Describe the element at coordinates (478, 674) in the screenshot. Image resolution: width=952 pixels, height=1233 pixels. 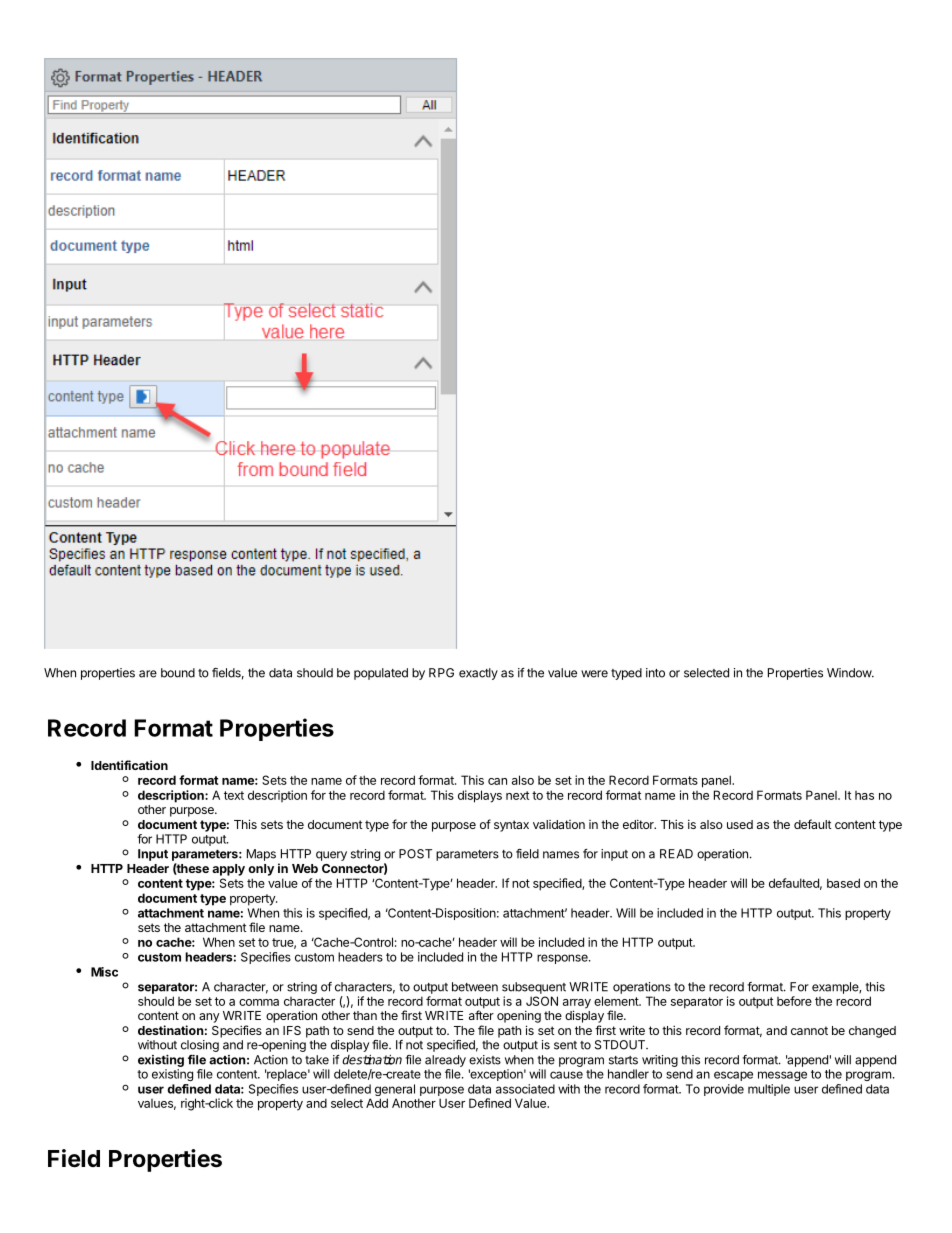
I see `exactly` at that location.
